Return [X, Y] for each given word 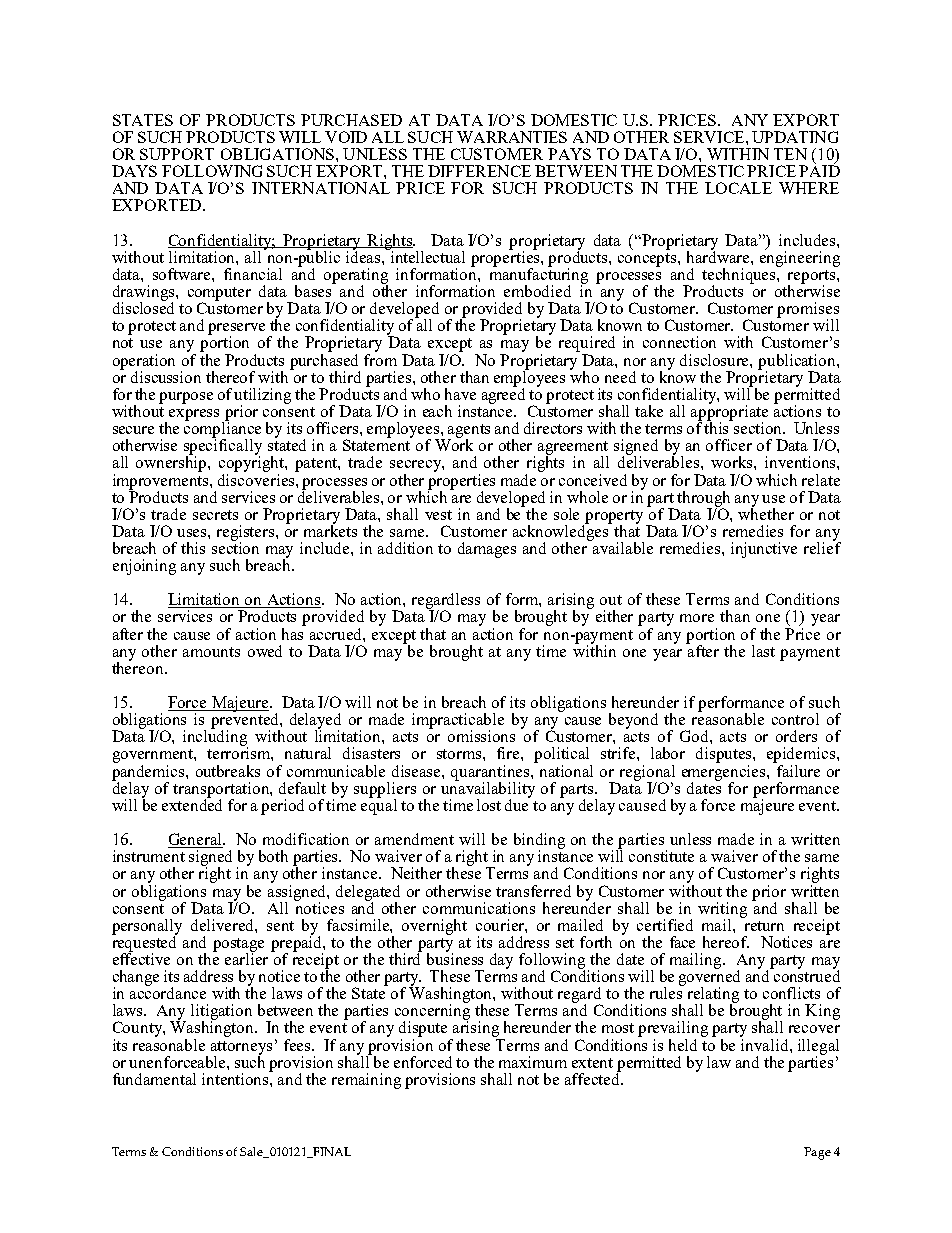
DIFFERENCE [479, 171]
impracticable [458, 722]
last [763, 651]
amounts [211, 652]
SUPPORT [177, 154]
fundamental [154, 1079]
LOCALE [738, 188]
